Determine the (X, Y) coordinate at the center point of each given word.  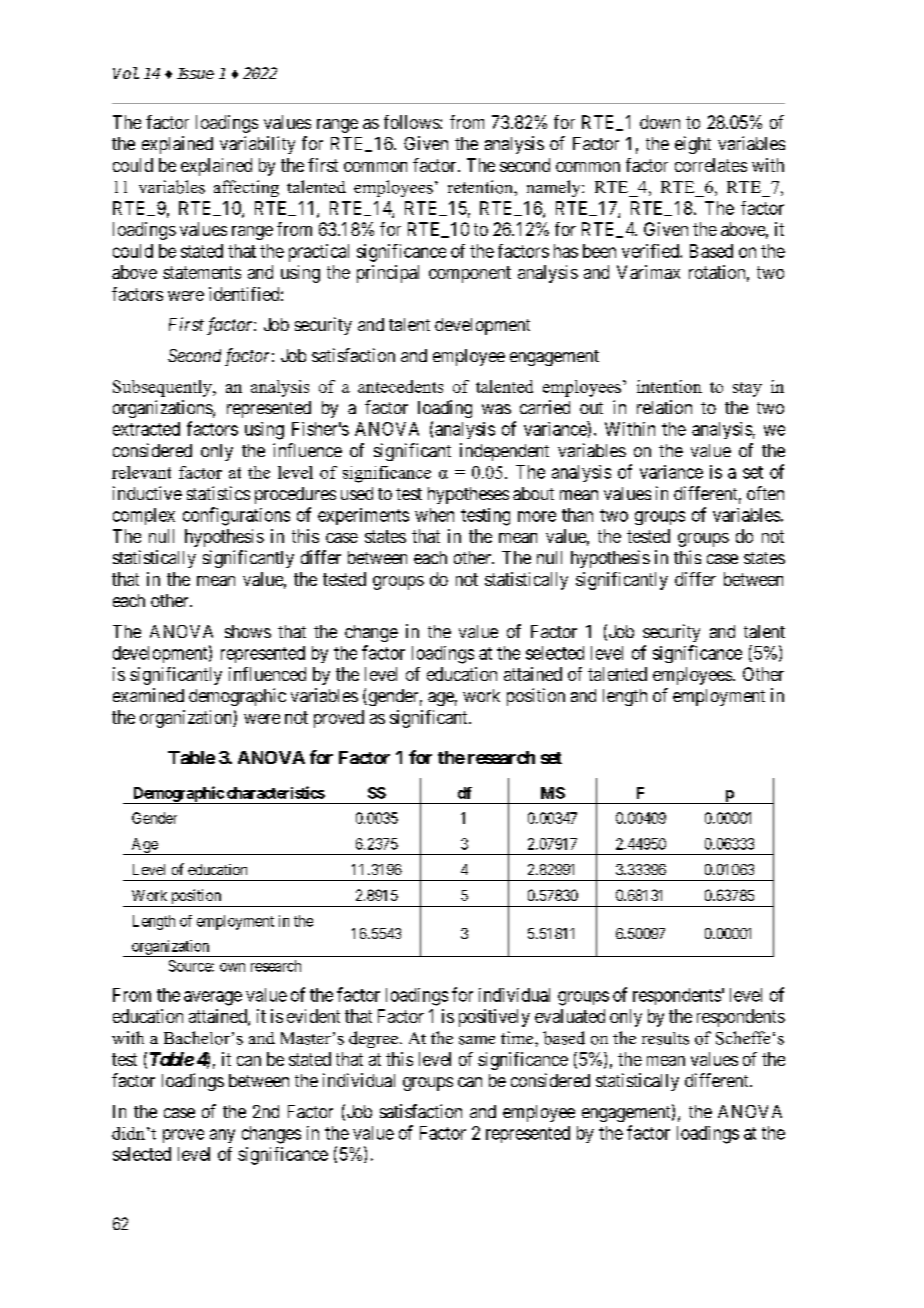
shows (248, 631)
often (765, 493)
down (660, 122)
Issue (195, 73)
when (434, 515)
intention (669, 386)
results (665, 1038)
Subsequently (163, 388)
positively (494, 1018)
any (222, 1136)
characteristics (276, 792)
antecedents (400, 386)
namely (555, 188)
